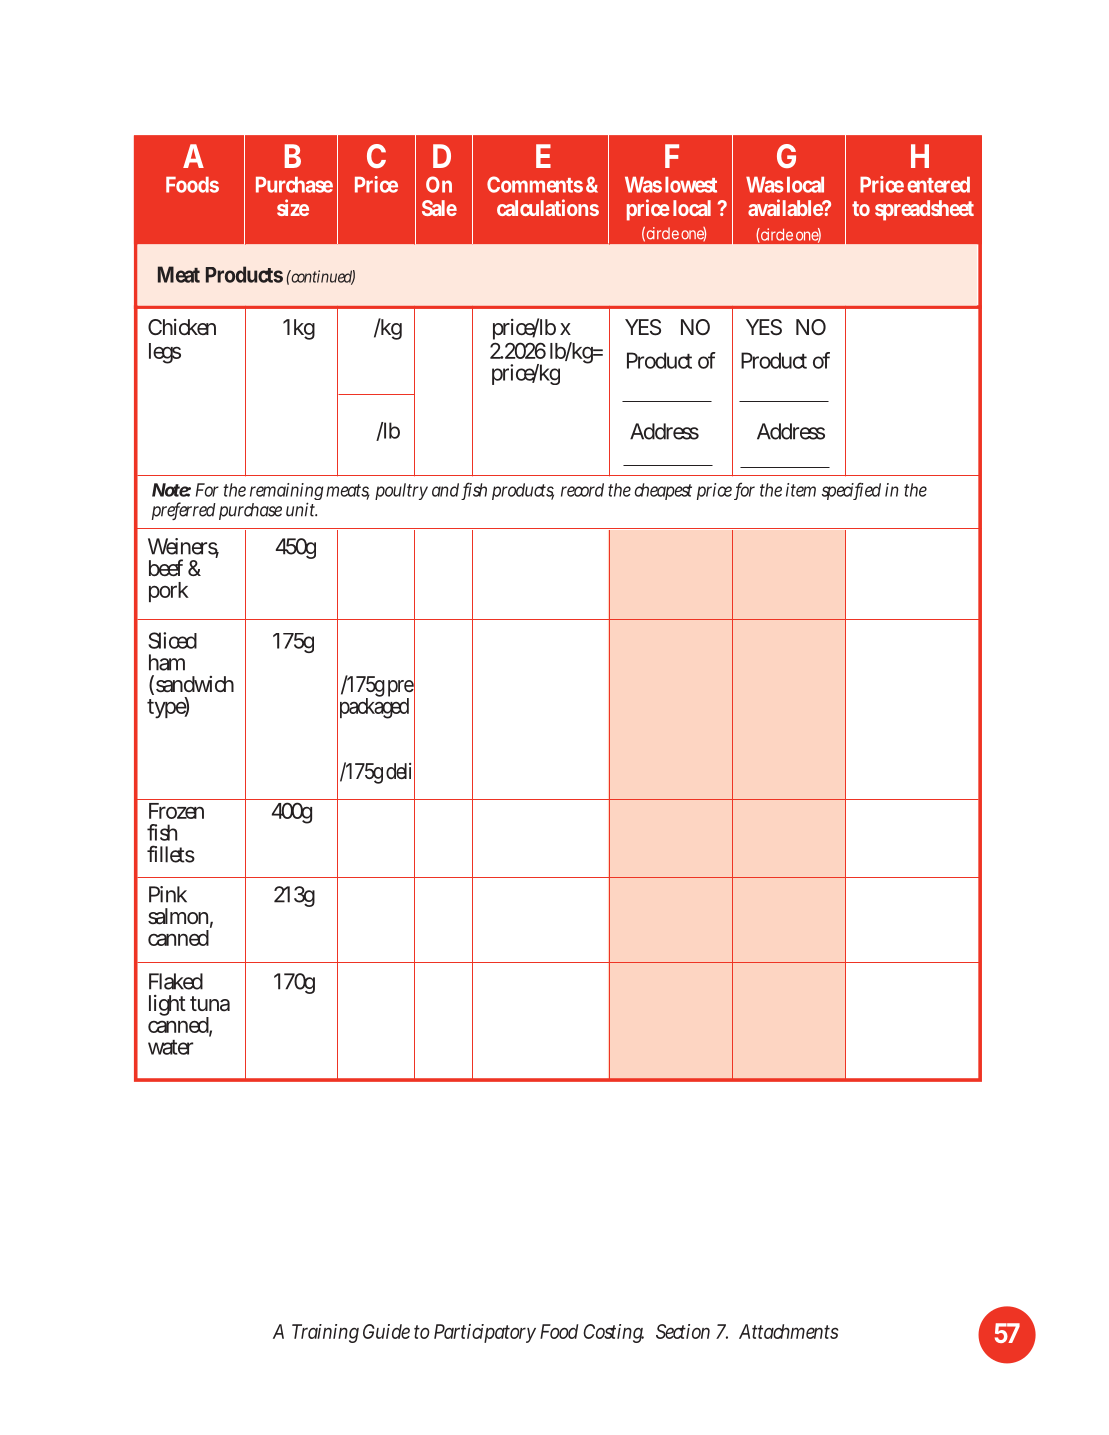 Image resolution: width=1109 pixels, height=1435 pixels. I want to click on Training, so click(325, 1333).
